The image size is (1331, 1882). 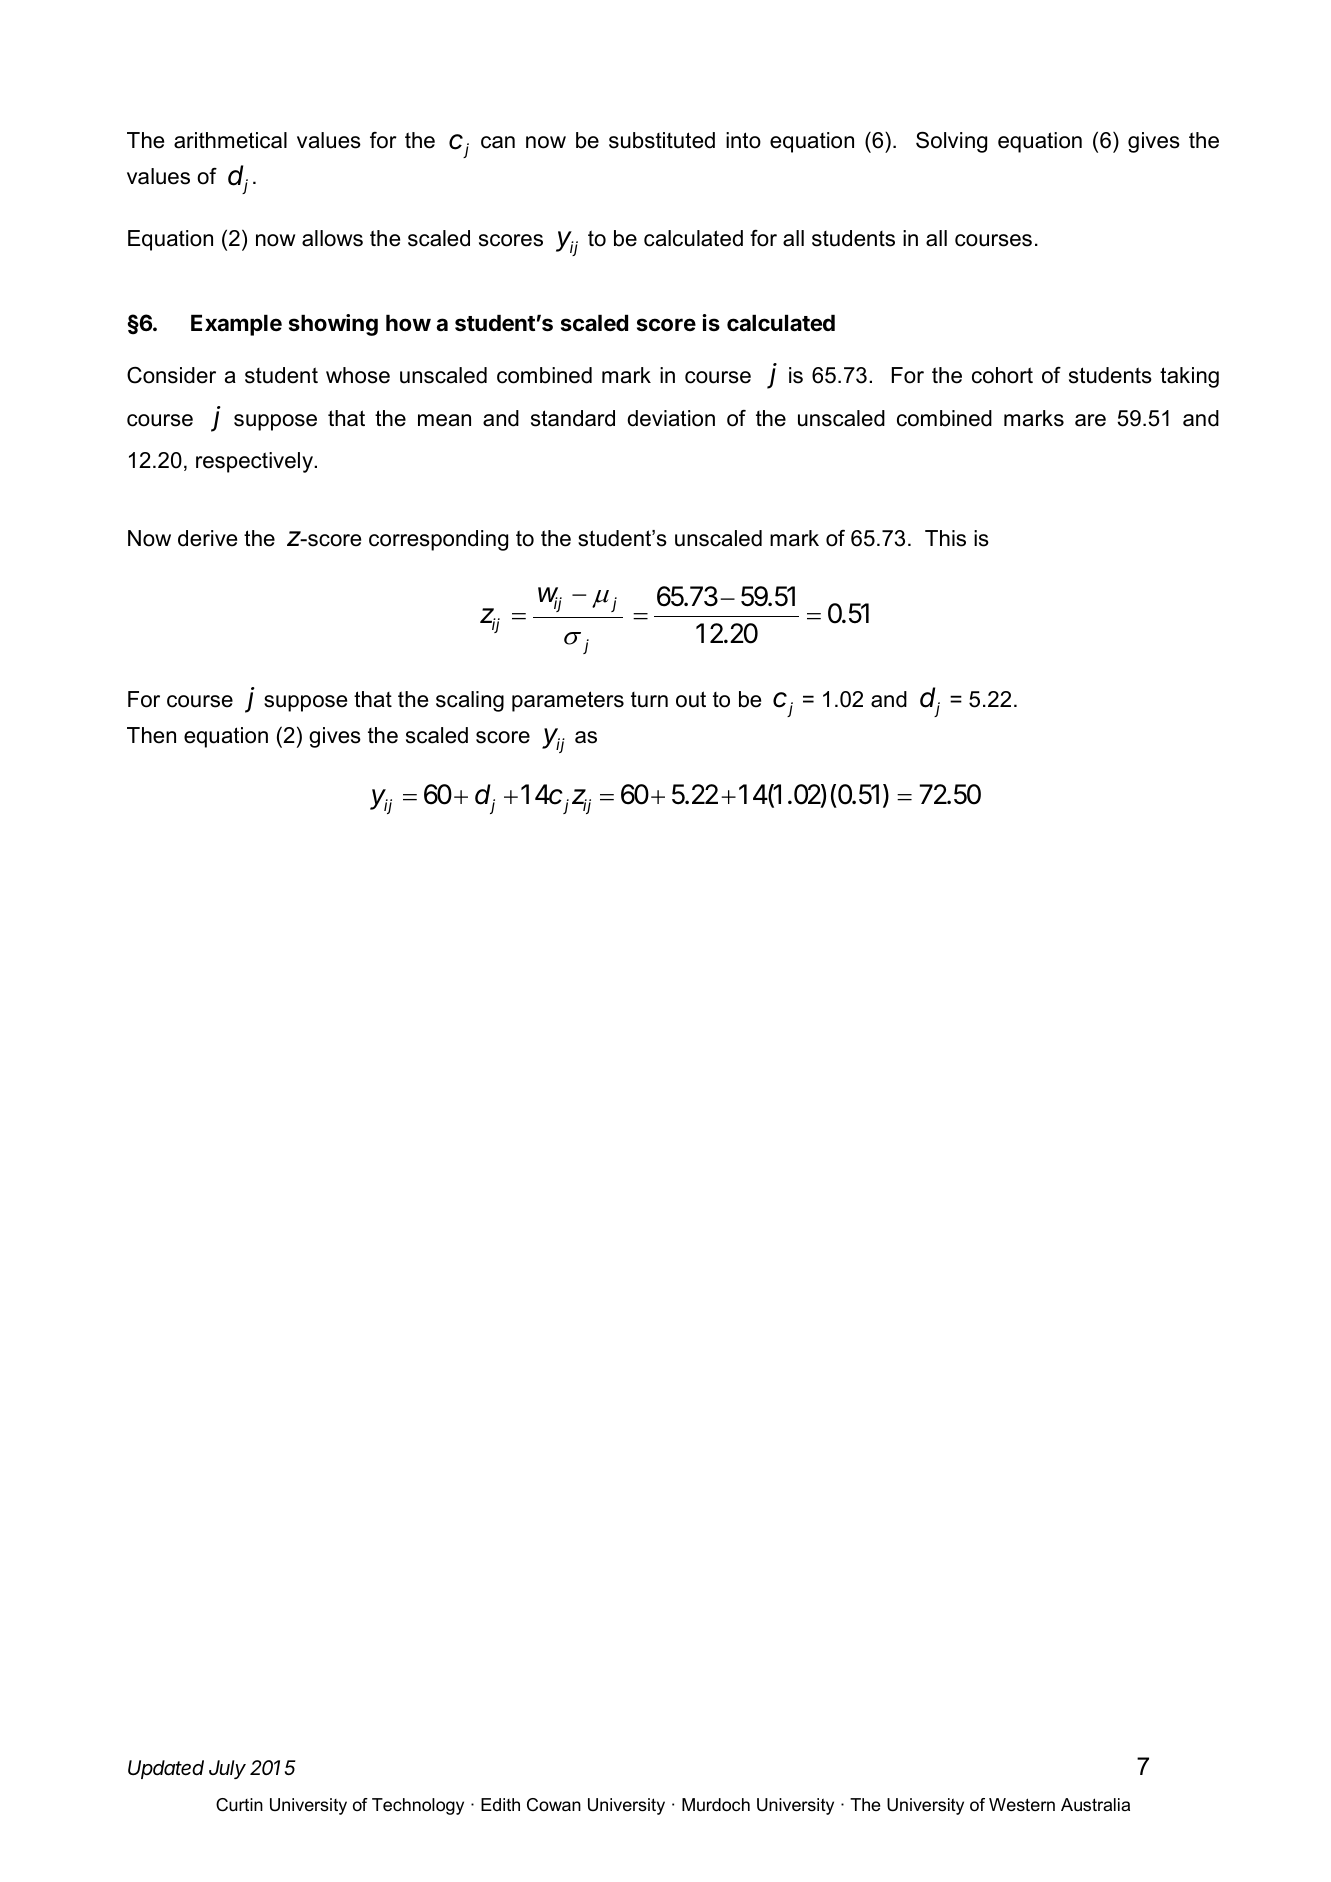 I want to click on substituted, so click(x=662, y=140).
